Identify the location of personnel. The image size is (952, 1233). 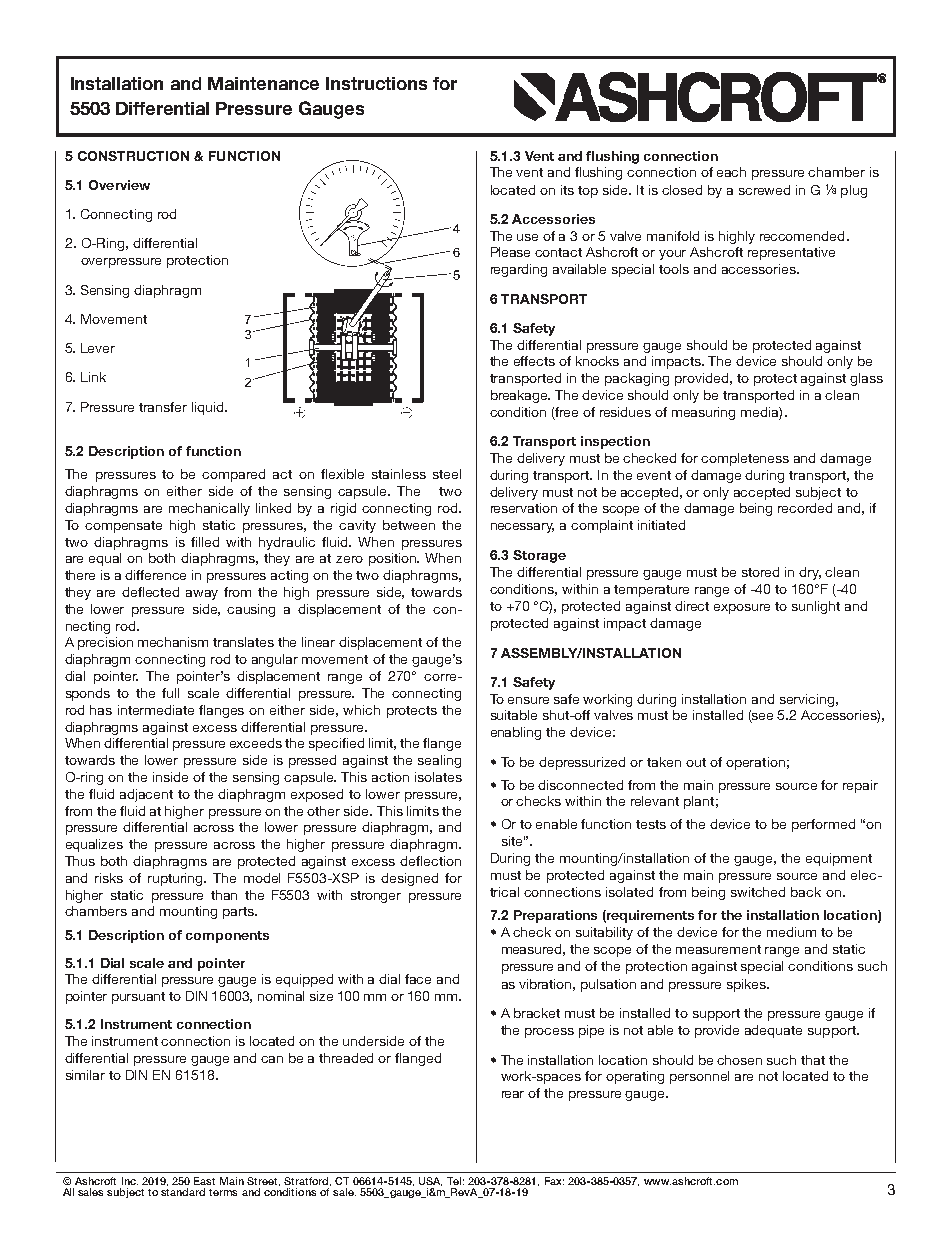
(699, 1077).
